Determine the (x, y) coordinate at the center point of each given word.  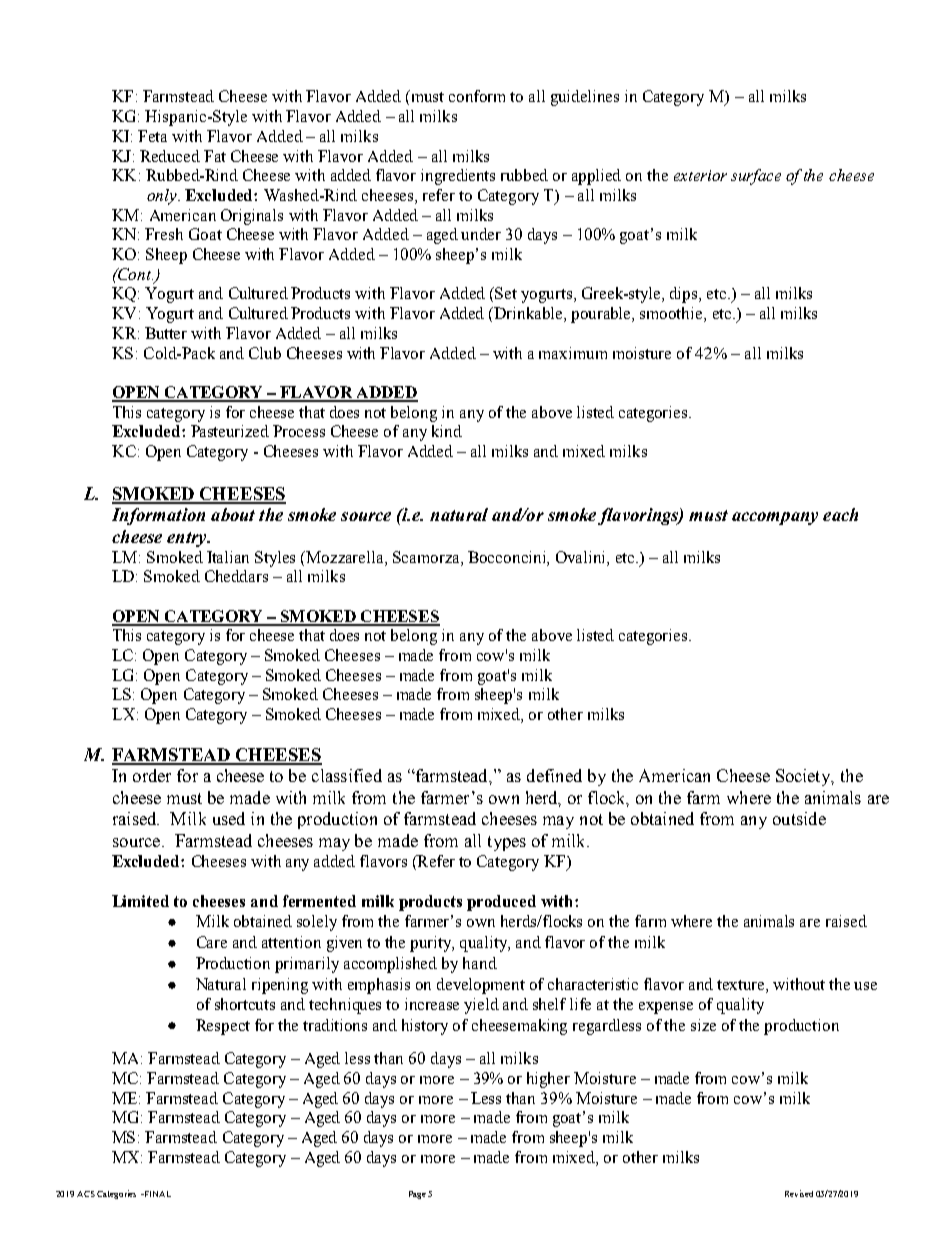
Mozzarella (346, 557)
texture (742, 986)
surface (756, 177)
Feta (152, 136)
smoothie (672, 314)
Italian (228, 557)
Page (417, 1195)
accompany (775, 518)
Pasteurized (230, 431)
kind (447, 431)
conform (477, 96)
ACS (86, 1194)
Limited (140, 901)
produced (501, 903)
